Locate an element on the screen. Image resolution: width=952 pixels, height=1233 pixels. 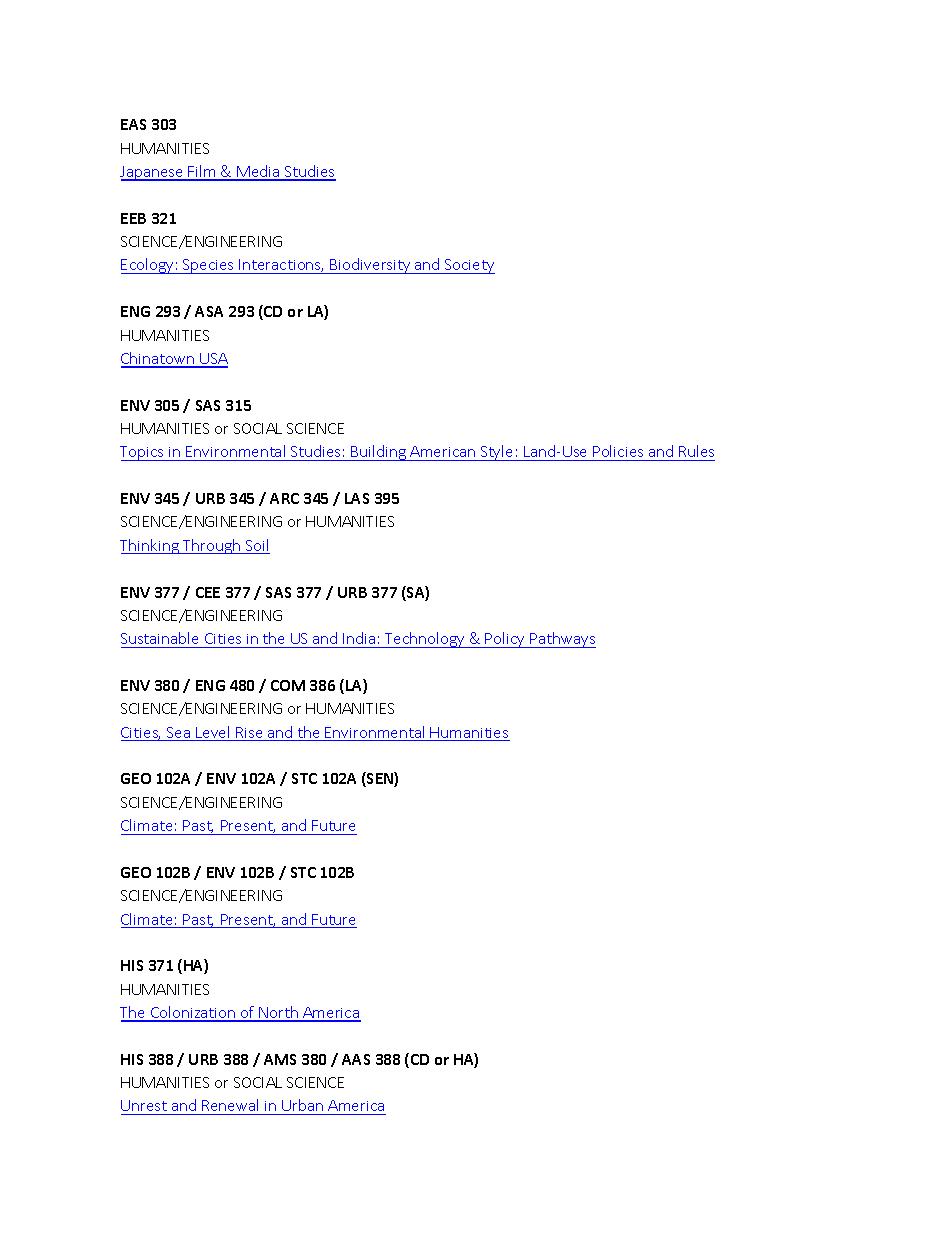
Policy is located at coordinates (506, 640).
